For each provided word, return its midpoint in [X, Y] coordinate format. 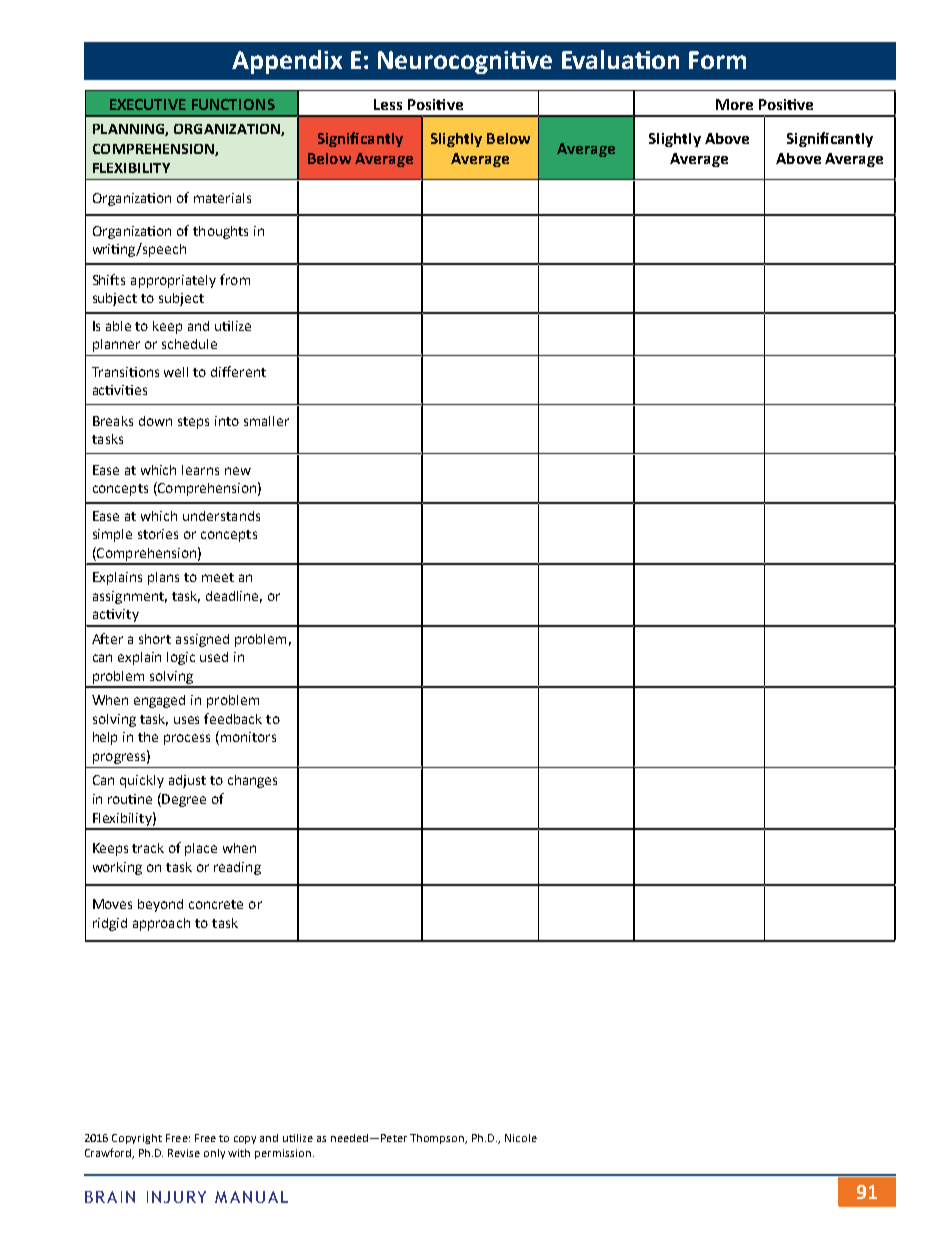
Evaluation [620, 59]
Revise [184, 1153]
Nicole [521, 1138]
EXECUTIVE [148, 104]
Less [388, 104]
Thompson [438, 1139]
